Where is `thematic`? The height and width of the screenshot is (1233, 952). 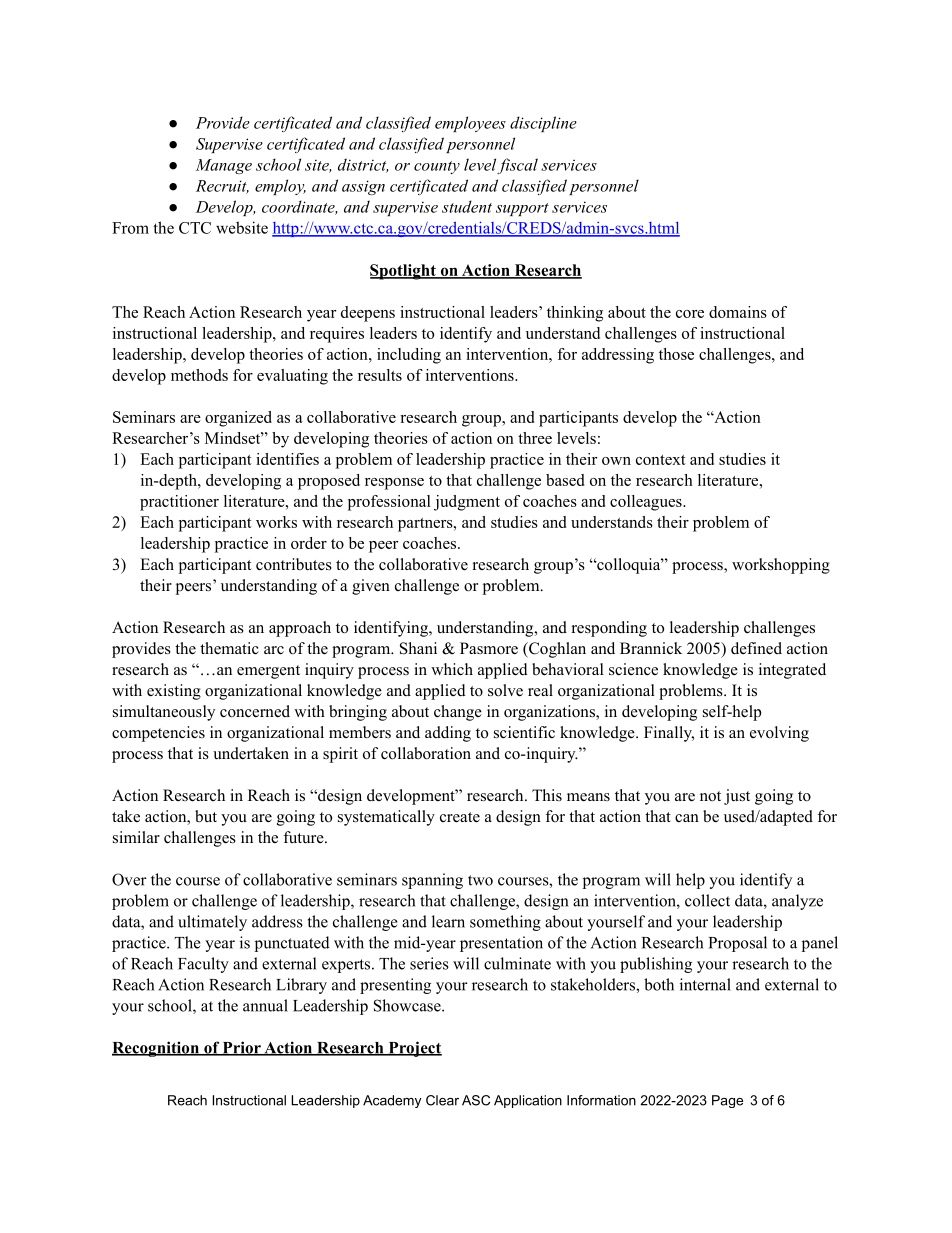 thematic is located at coordinates (229, 648).
